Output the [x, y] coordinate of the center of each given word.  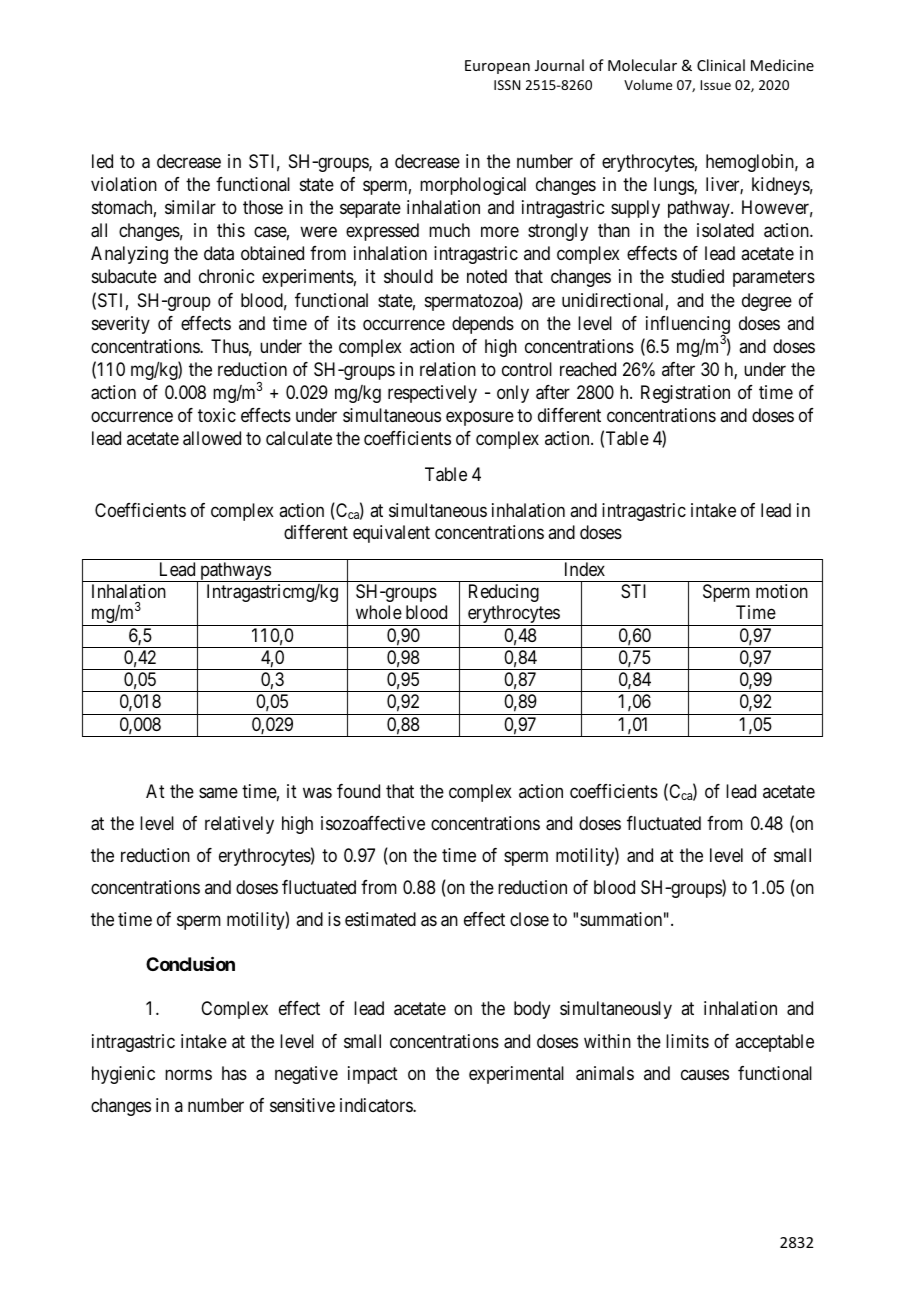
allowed [212, 438]
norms [188, 1074]
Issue [715, 85]
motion [782, 591]
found [358, 791]
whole [379, 612]
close [529, 919]
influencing [688, 326]
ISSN [507, 85]
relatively [239, 825]
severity [121, 325]
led [102, 161]
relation [448, 369]
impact [373, 1075]
